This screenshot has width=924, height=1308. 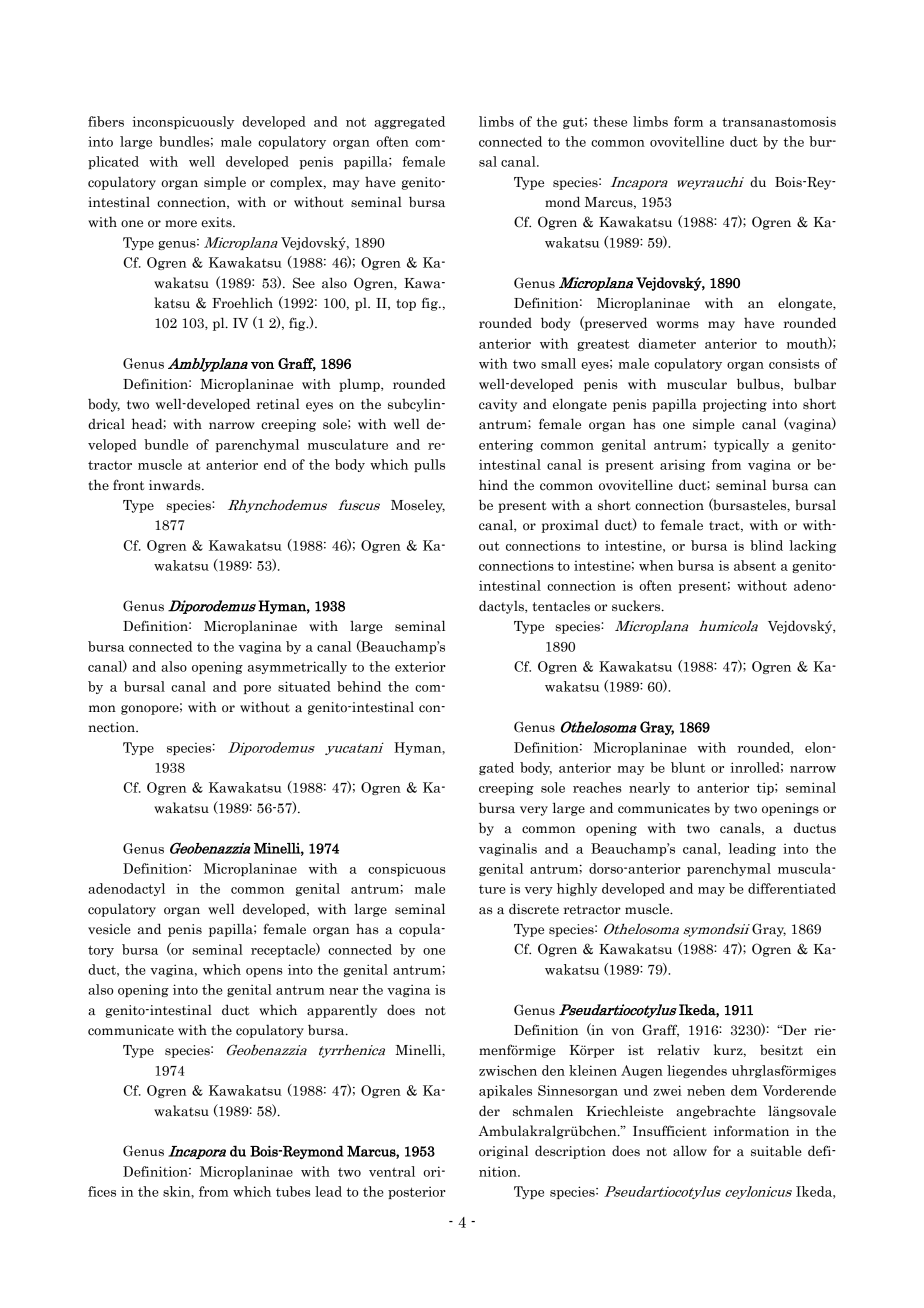 What do you see at coordinates (176, 485) in the screenshot?
I see `inwards` at bounding box center [176, 485].
